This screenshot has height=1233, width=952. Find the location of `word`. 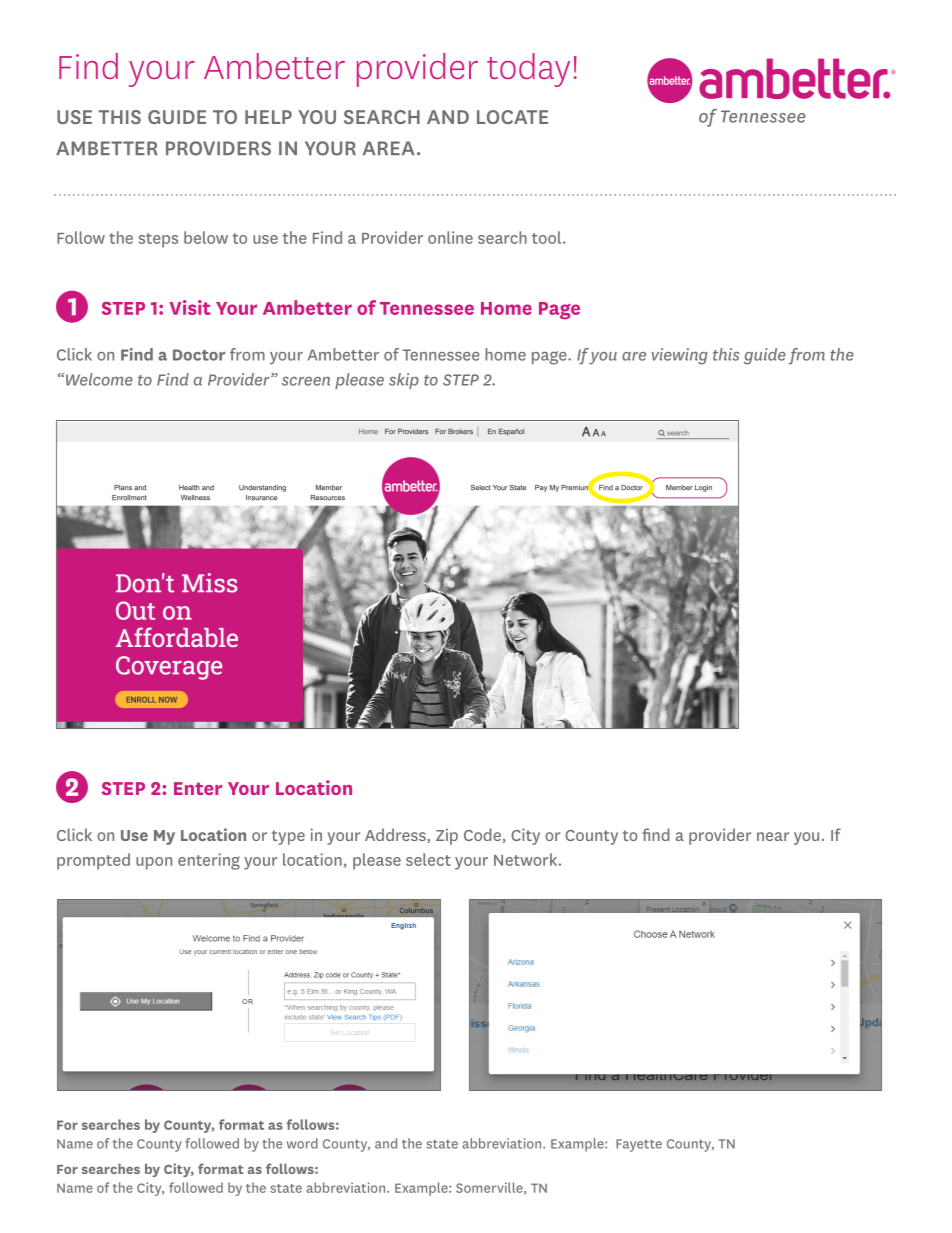

word is located at coordinates (302, 1143).
